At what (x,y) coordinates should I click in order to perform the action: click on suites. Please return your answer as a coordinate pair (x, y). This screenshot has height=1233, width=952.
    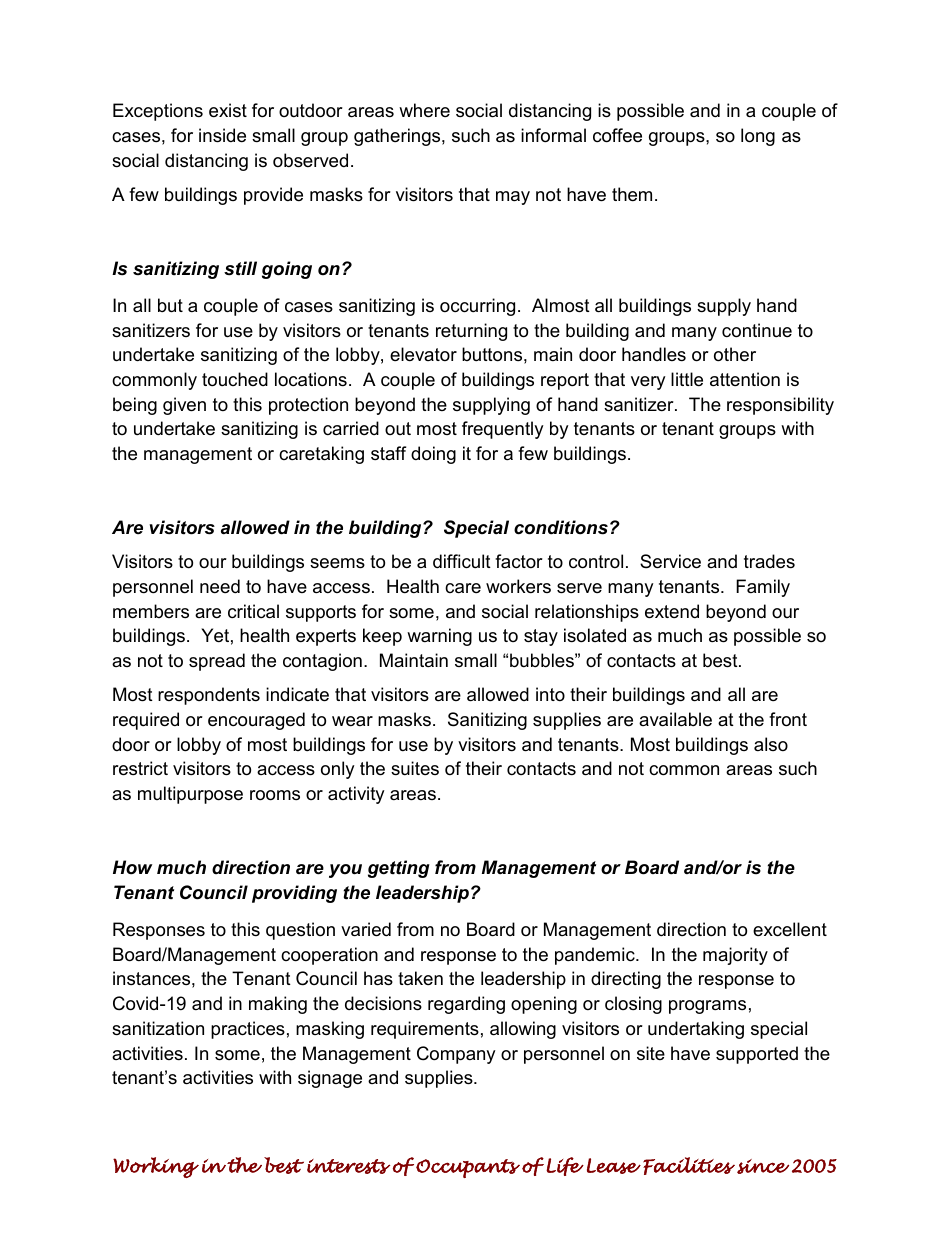
    Looking at the image, I should click on (415, 768).
